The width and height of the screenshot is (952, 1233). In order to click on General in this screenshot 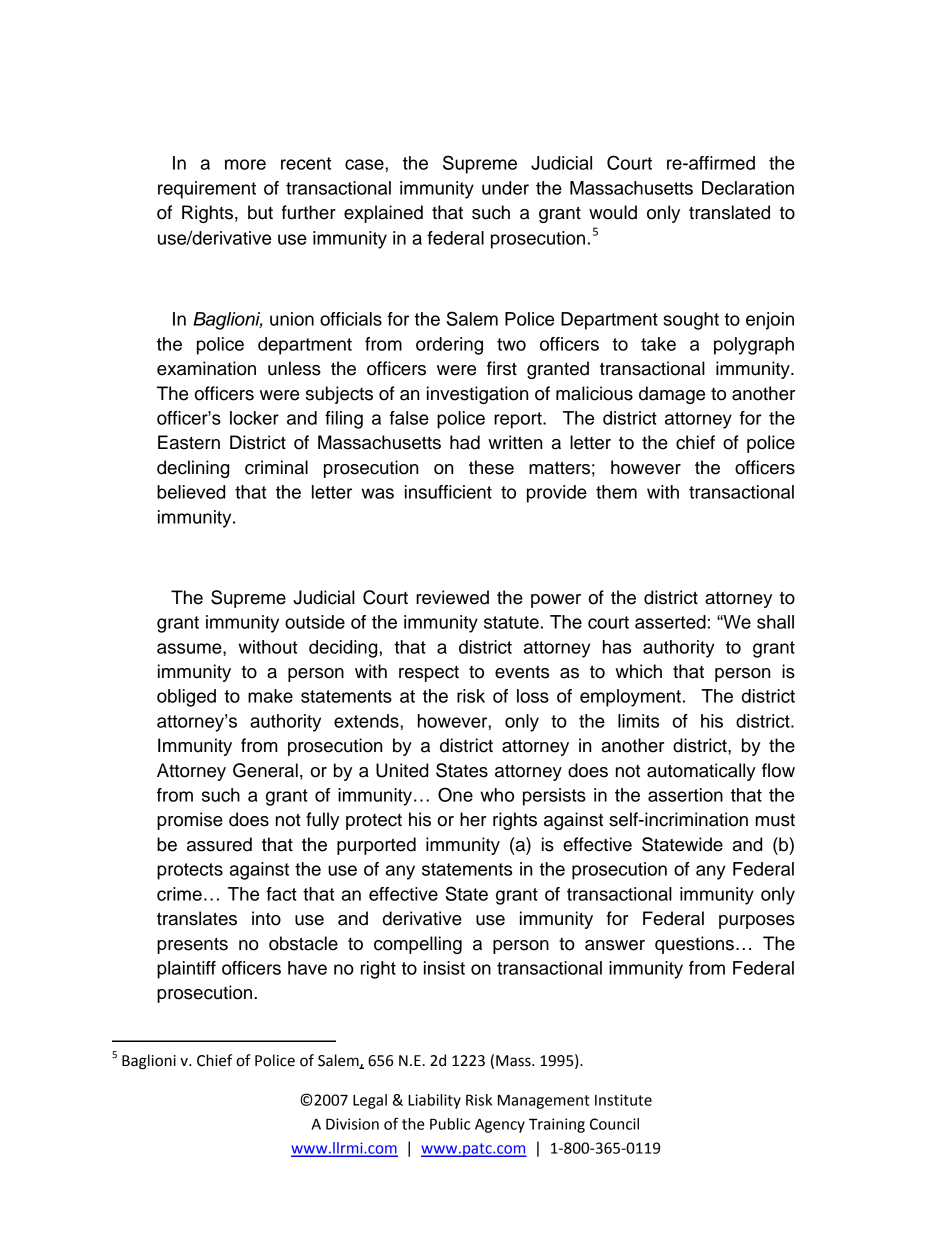, I will do `click(265, 770)`.
